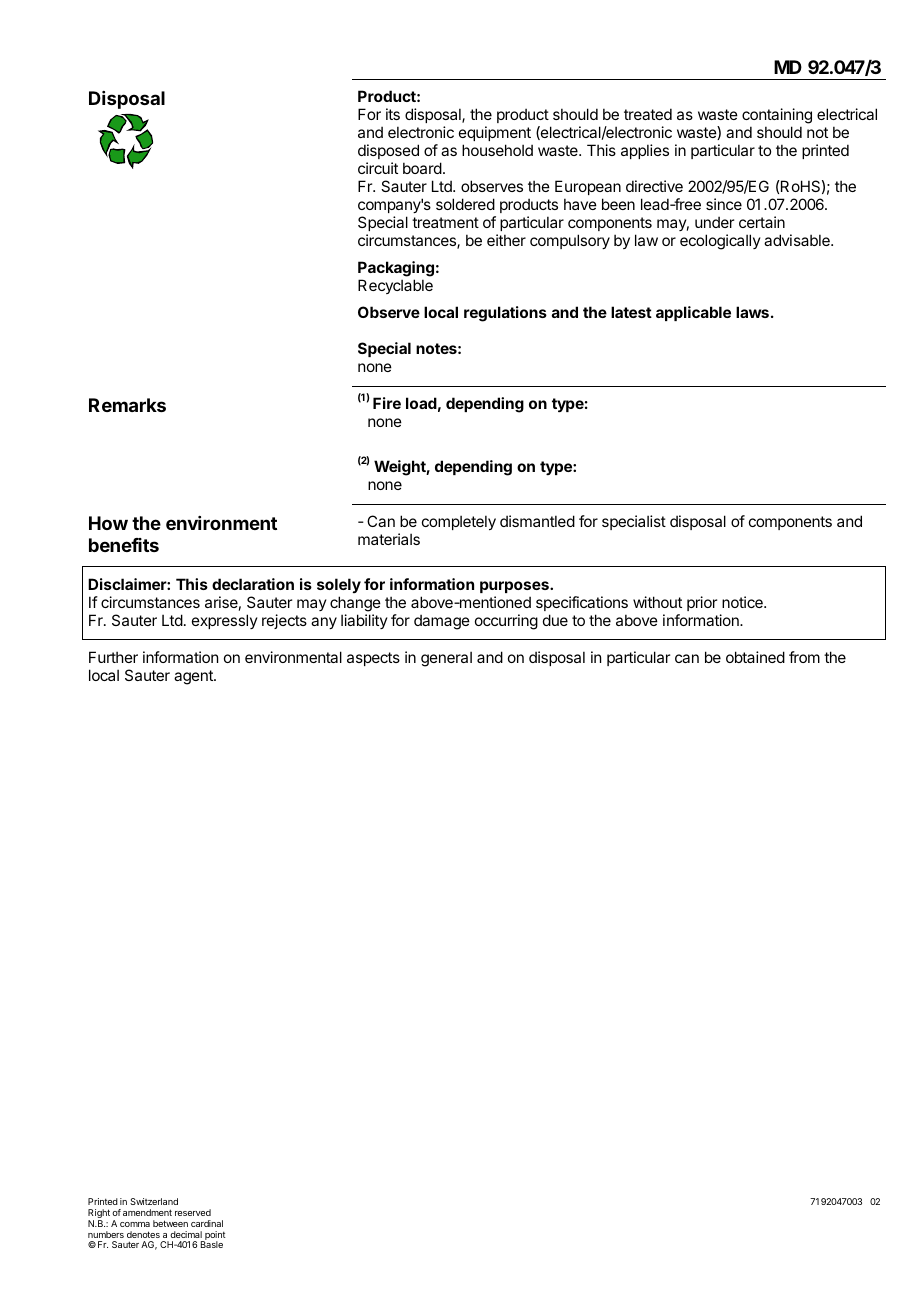  What do you see at coordinates (127, 405) in the screenshot?
I see `Remarks` at bounding box center [127, 405].
